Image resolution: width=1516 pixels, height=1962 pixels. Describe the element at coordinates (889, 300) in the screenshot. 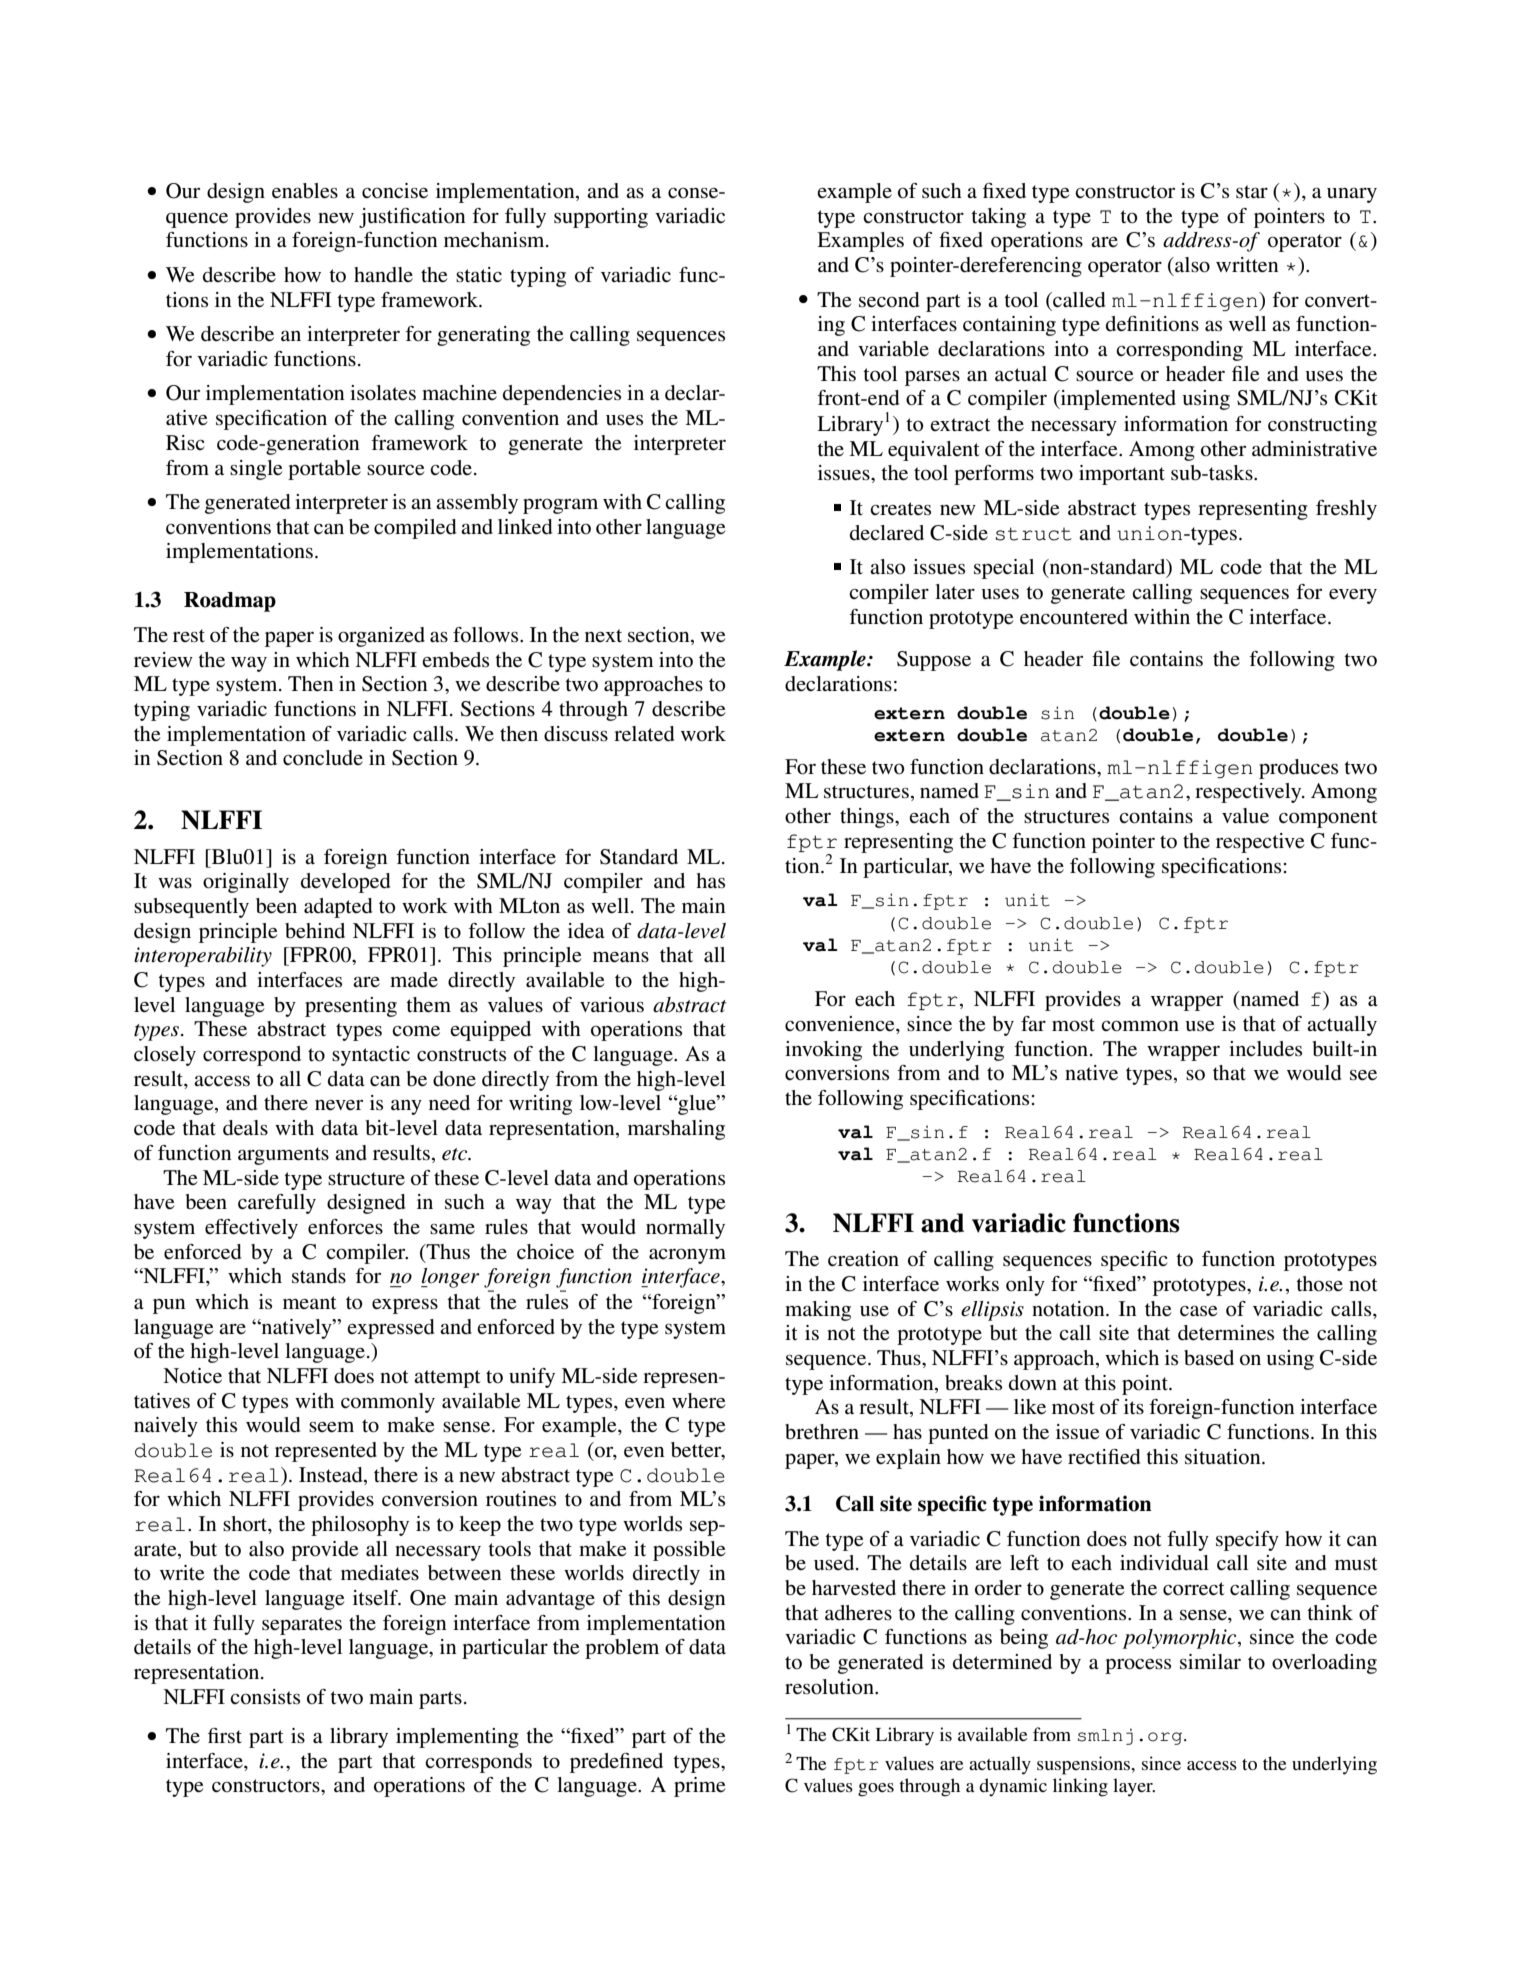

I see `second` at that location.
